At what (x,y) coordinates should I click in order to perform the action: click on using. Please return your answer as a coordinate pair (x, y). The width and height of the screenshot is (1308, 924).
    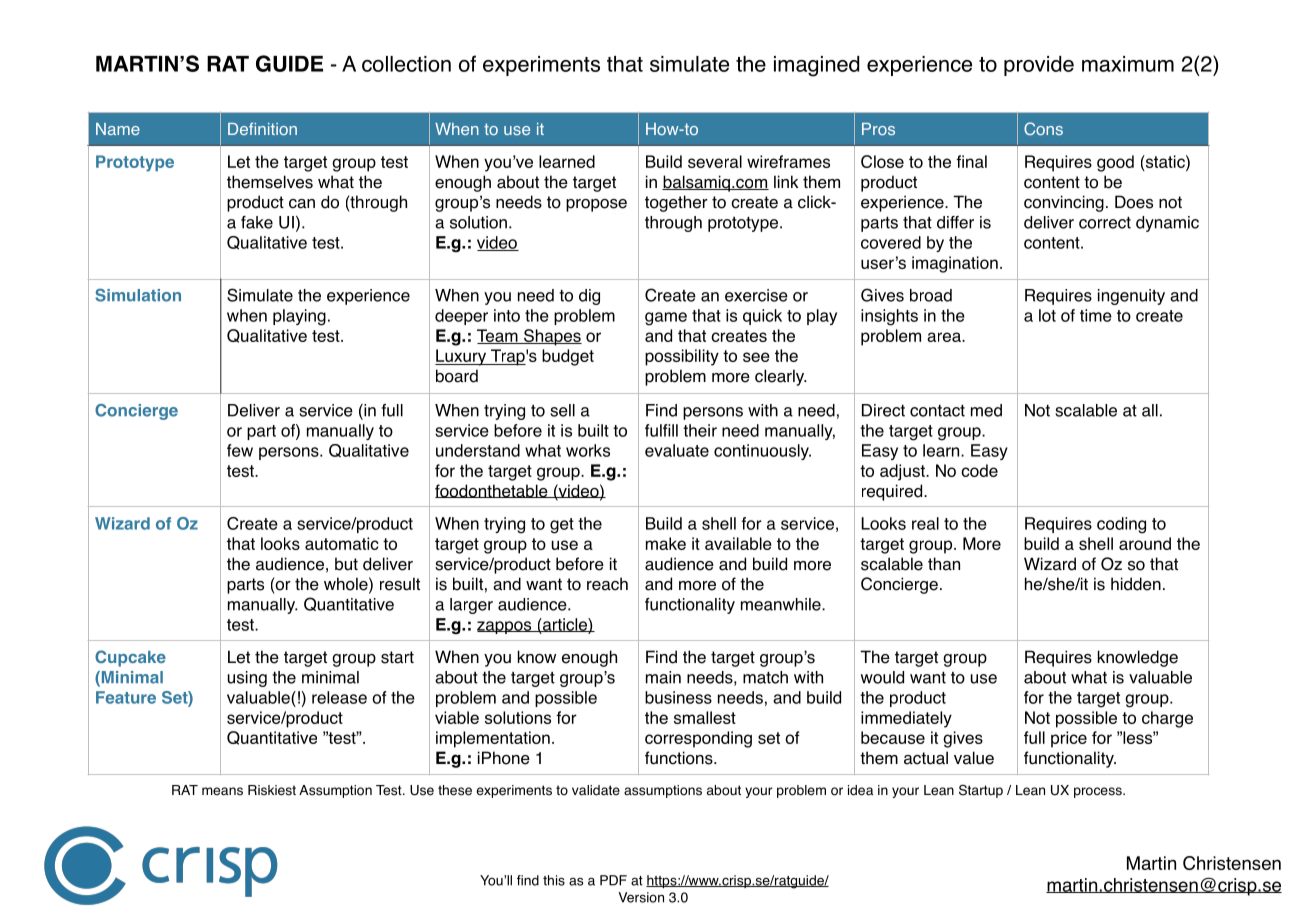
    Looking at the image, I should click on (247, 679).
